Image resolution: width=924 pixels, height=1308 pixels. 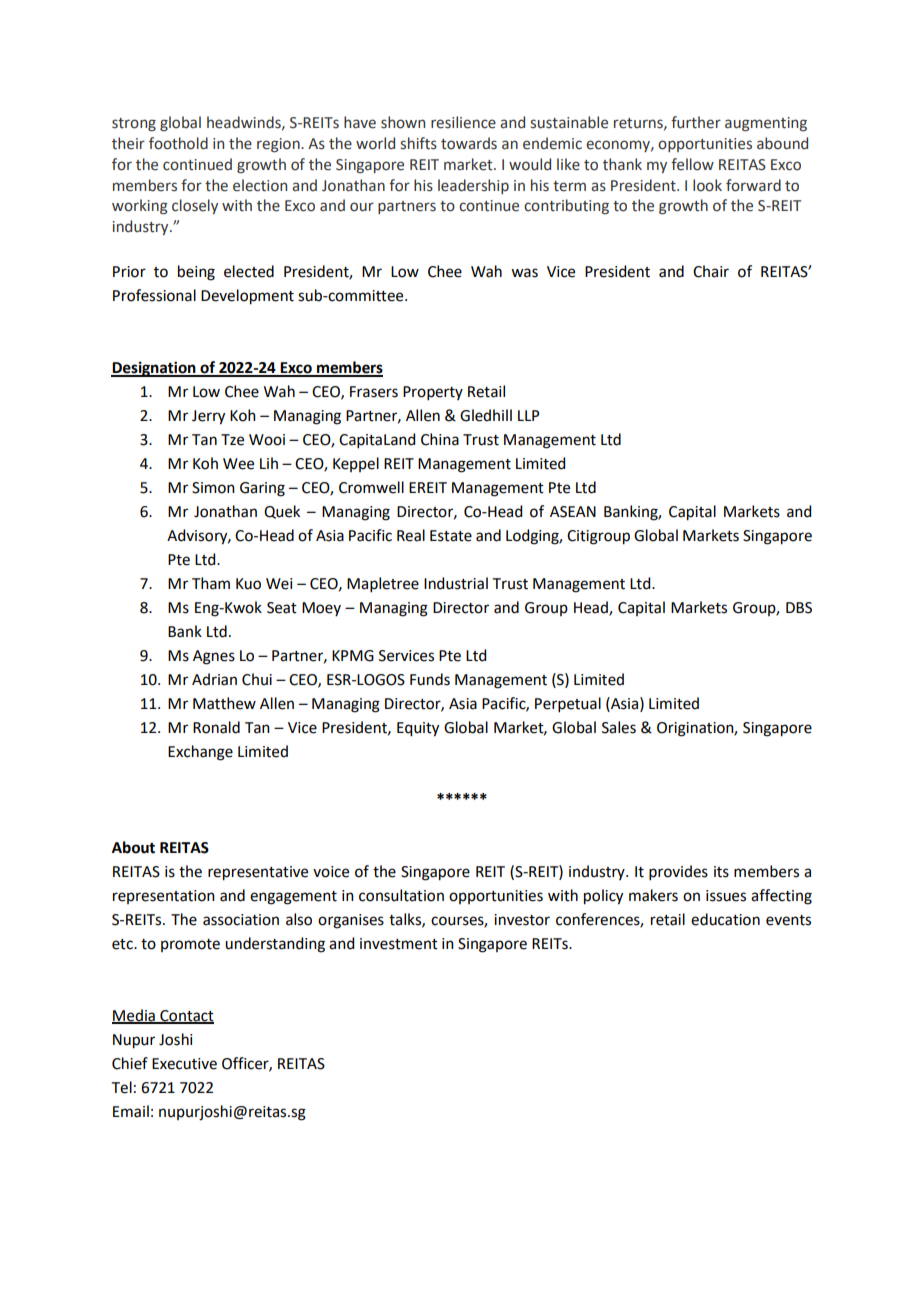 What do you see at coordinates (469, 143) in the screenshot?
I see `towards` at bounding box center [469, 143].
